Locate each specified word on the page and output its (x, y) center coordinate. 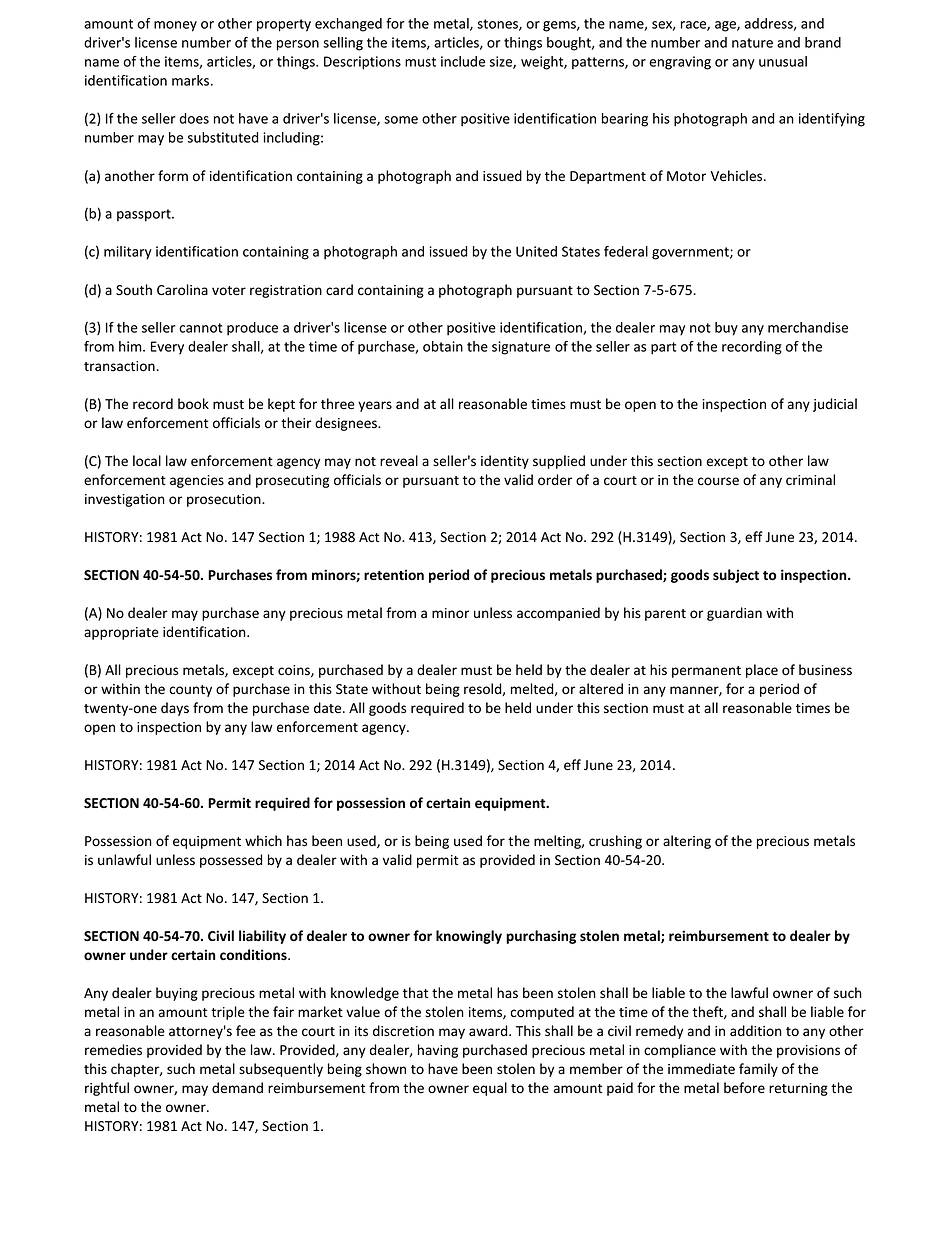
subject (736, 576)
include (463, 61)
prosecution (225, 500)
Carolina (182, 289)
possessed (231, 861)
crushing (615, 842)
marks (192, 80)
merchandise (808, 327)
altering (687, 842)
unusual (783, 61)
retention (394, 575)
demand (237, 1088)
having (438, 1051)
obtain (443, 346)
